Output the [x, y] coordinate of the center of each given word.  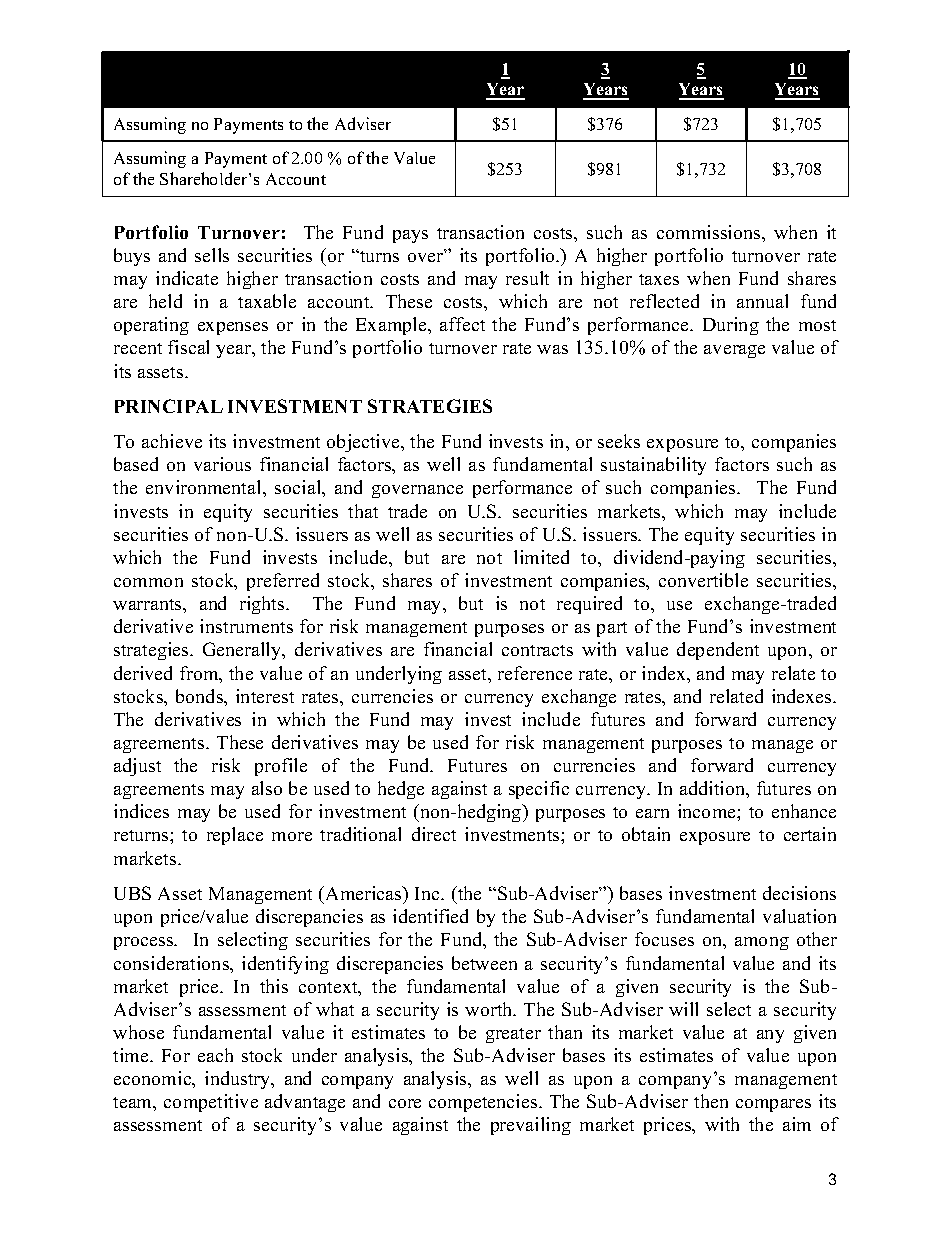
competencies [484, 1103]
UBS [132, 893]
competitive [211, 1103]
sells [212, 255]
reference [535, 673]
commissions [710, 232]
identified [430, 916]
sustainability [653, 466]
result [527, 278]
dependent [718, 651]
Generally [243, 651]
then [711, 1101]
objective [364, 443]
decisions [799, 893]
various [222, 464]
